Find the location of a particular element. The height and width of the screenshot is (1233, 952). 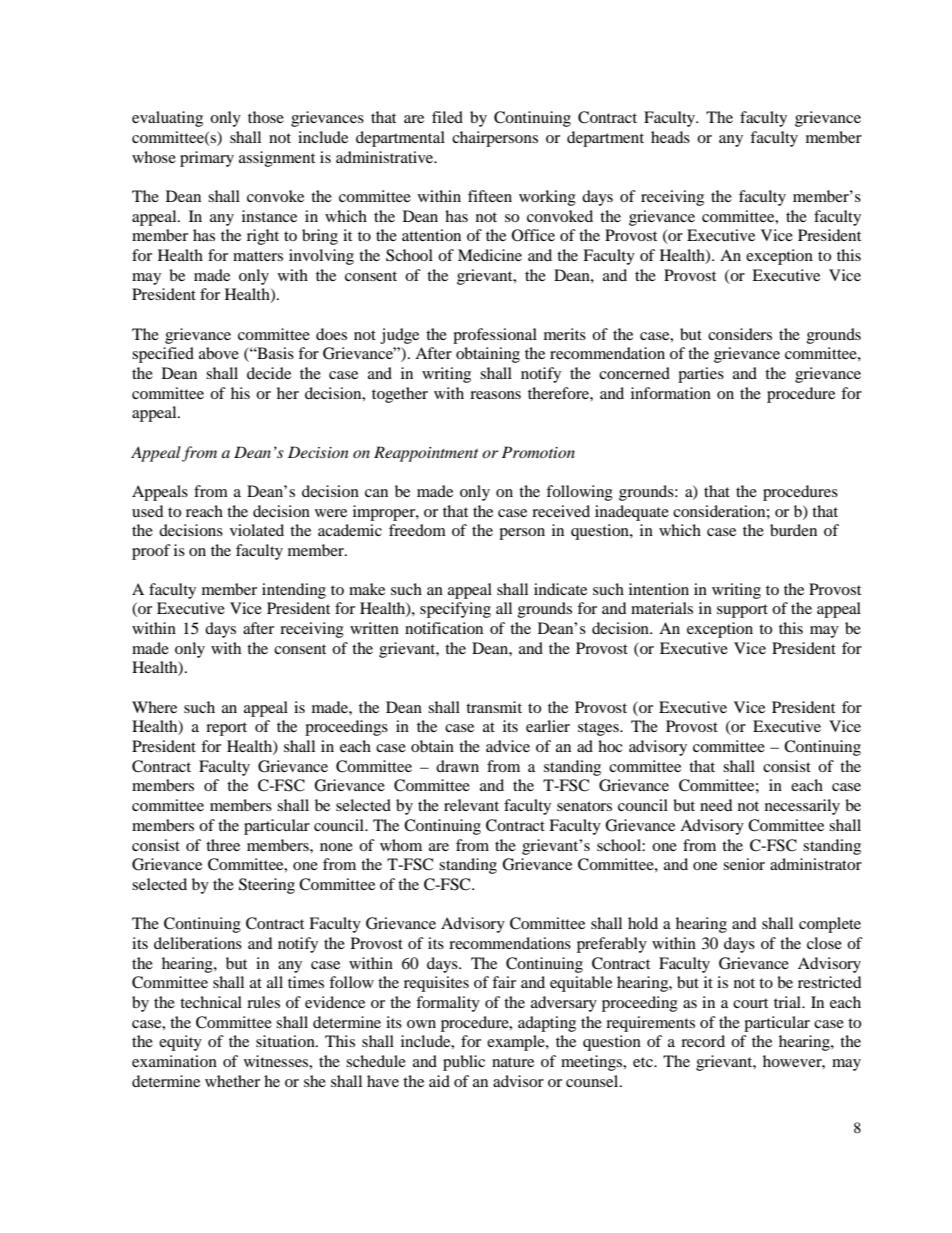

specifying is located at coordinates (455, 610).
